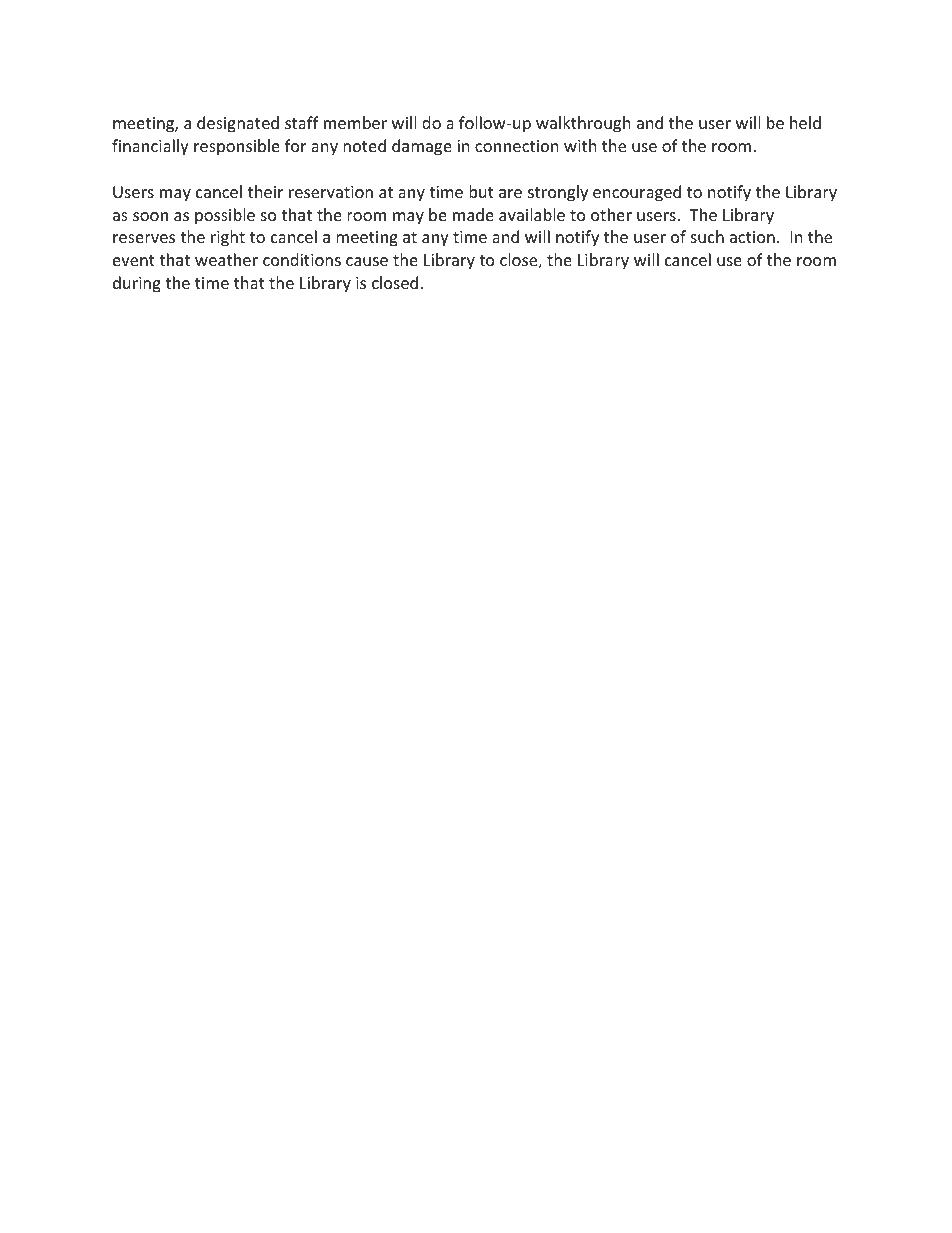  I want to click on responsible, so click(237, 147).
